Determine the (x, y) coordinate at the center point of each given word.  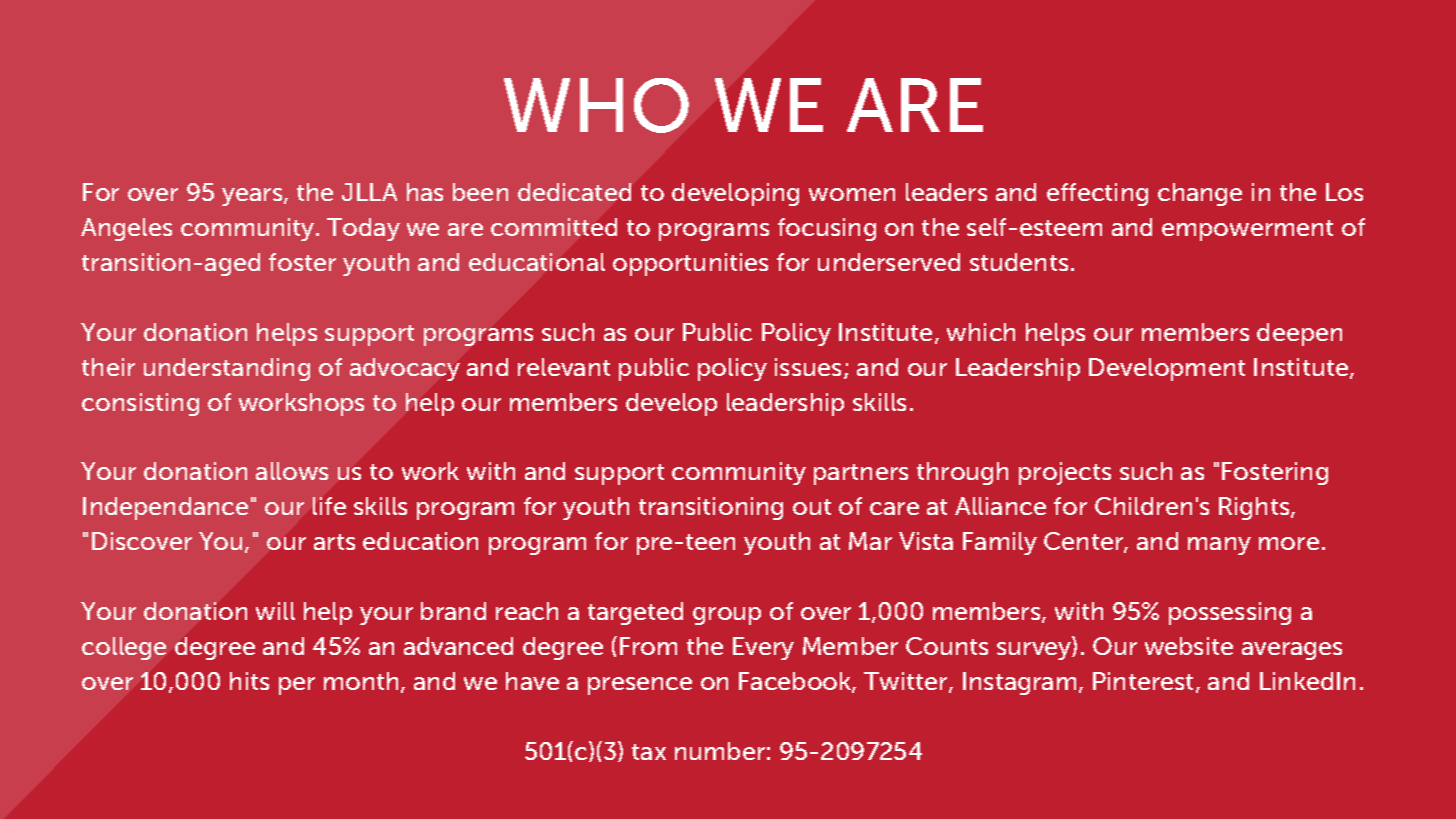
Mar (870, 541)
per (297, 686)
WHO (596, 105)
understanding (227, 369)
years (253, 197)
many (1219, 546)
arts (334, 542)
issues (810, 368)
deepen (1299, 334)
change (1200, 194)
